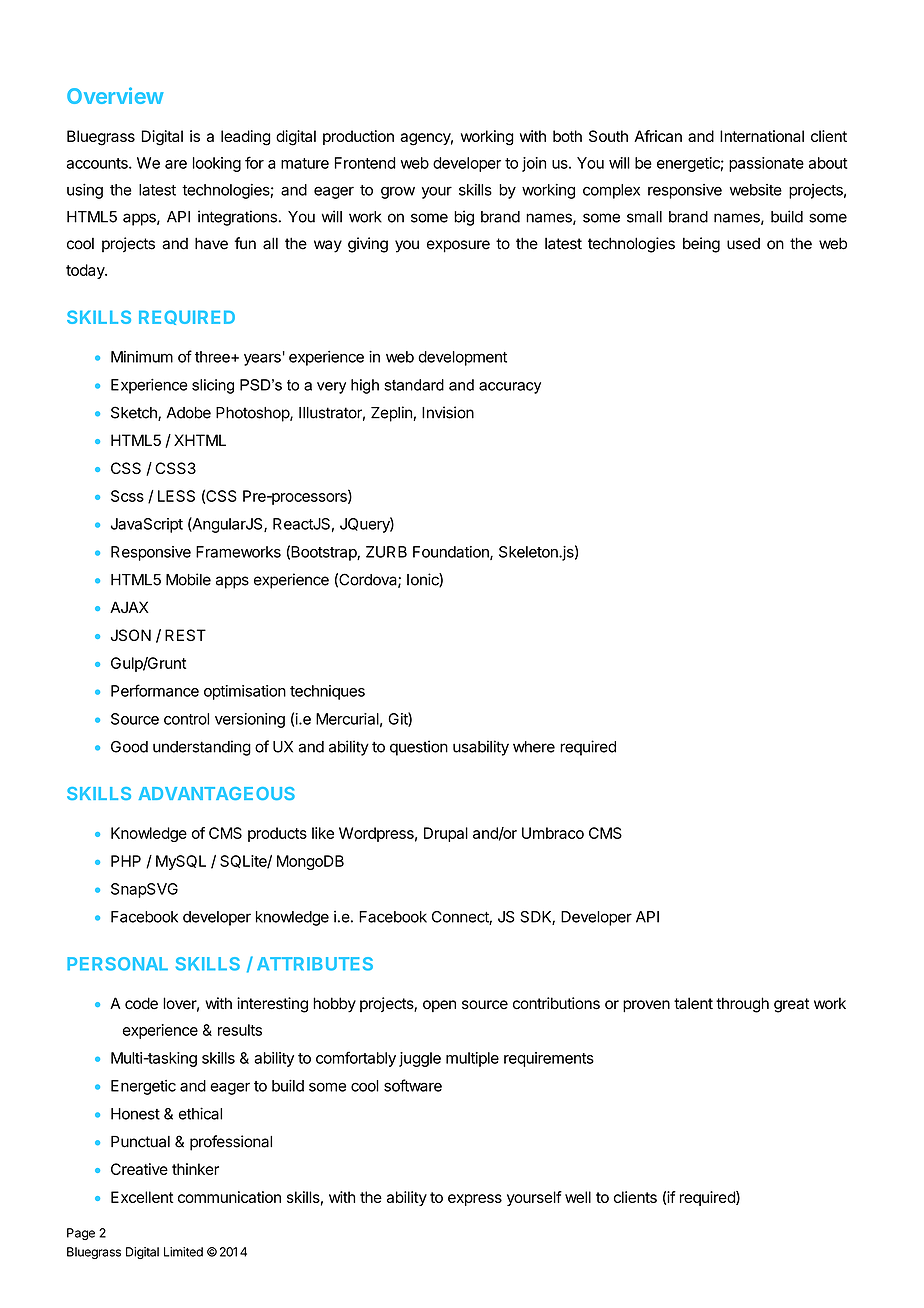  I want to click on join, so click(534, 164).
